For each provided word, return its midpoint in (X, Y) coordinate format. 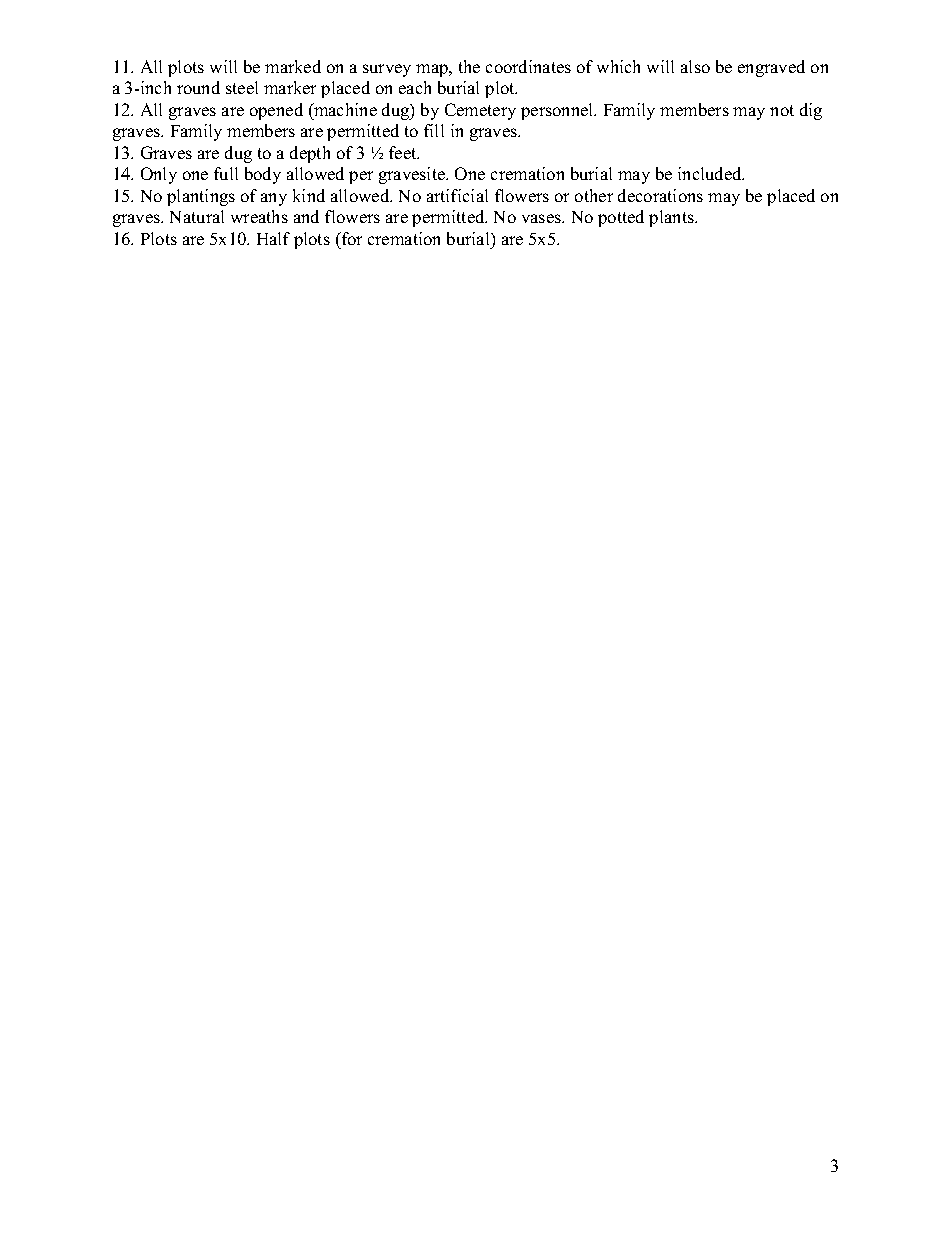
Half (273, 238)
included (711, 173)
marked (293, 66)
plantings (201, 197)
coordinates (528, 66)
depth (310, 154)
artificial (457, 195)
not (782, 110)
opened (276, 111)
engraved (771, 68)
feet (404, 152)
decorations (660, 195)
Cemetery (480, 111)
